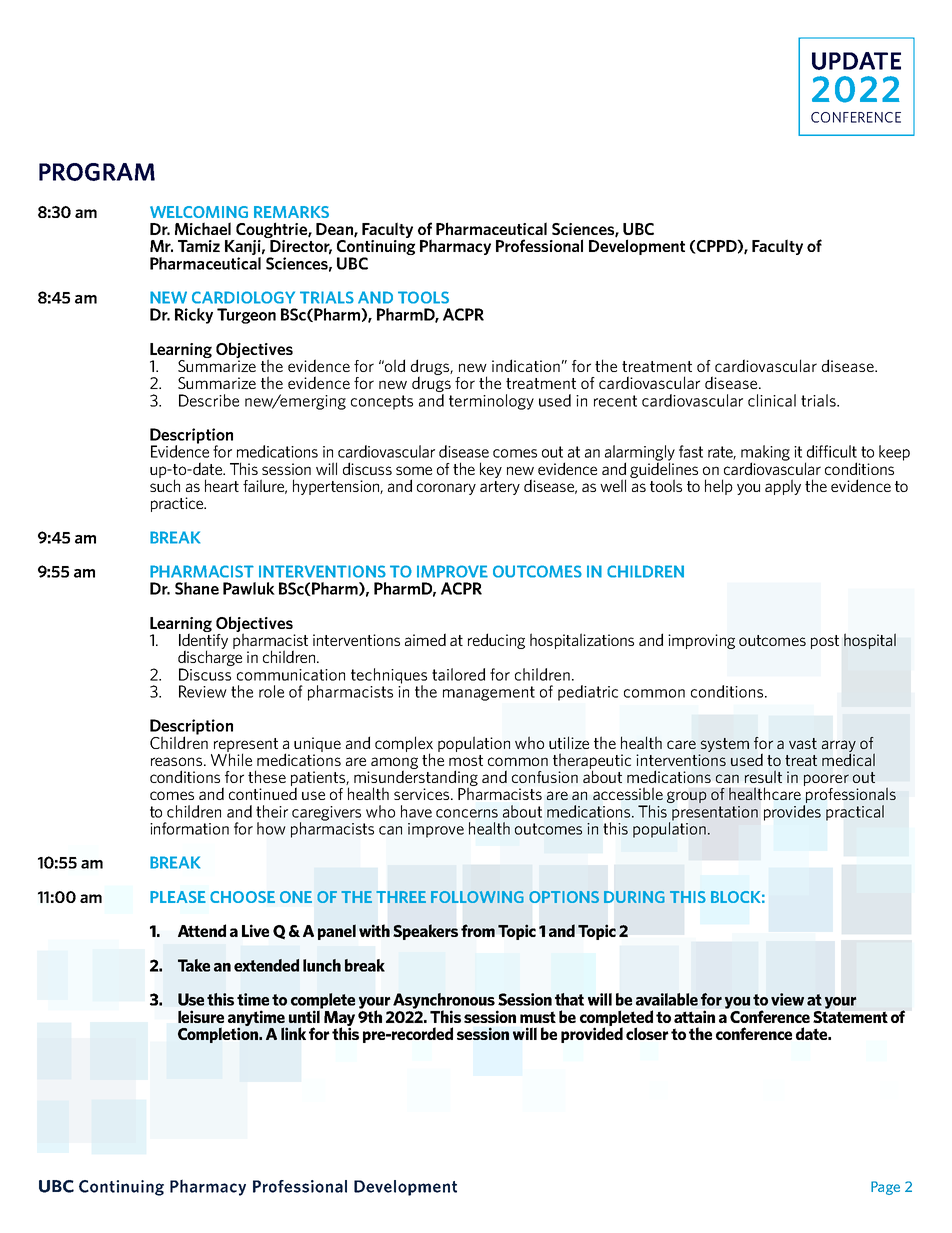 The width and height of the image is (952, 1233). What do you see at coordinates (825, 642) in the image?
I see `post` at bounding box center [825, 642].
